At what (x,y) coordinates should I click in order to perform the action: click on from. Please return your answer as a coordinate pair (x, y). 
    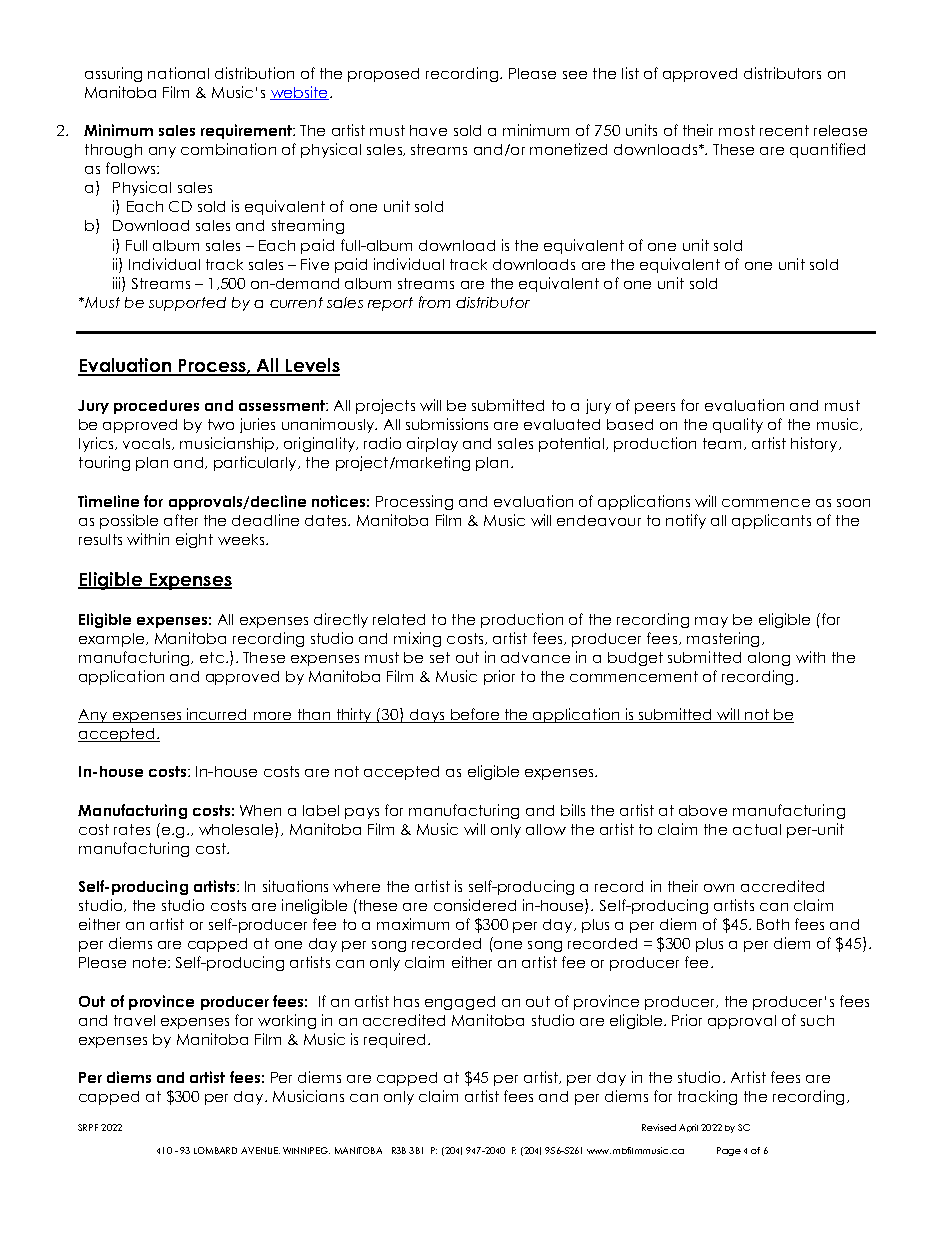
    Looking at the image, I should click on (434, 302).
